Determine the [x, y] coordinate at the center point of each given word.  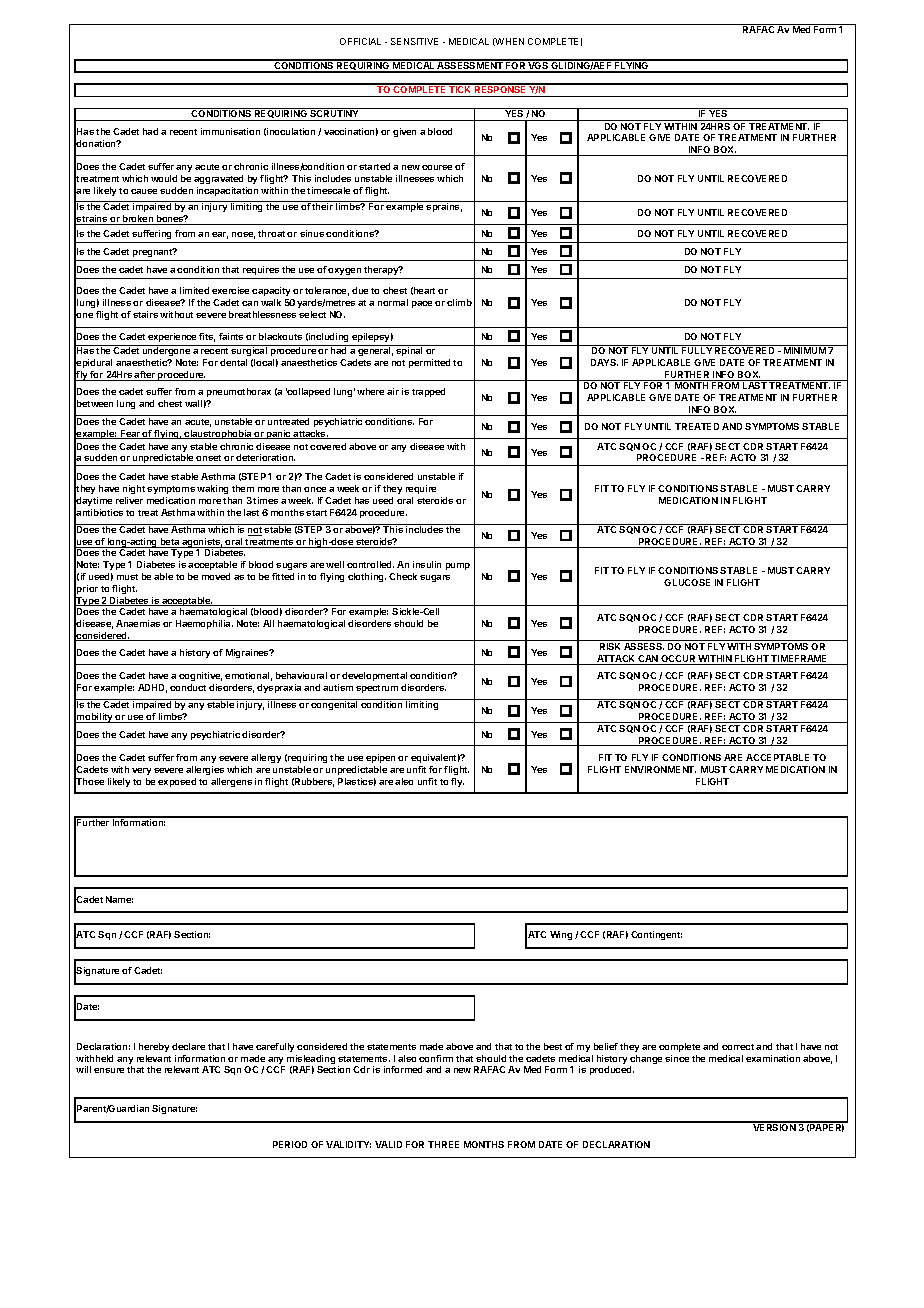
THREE [443, 1144]
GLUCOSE [687, 582]
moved [216, 576]
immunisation [230, 131]
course [437, 167]
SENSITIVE [414, 41]
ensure [109, 1070]
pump [458, 566]
